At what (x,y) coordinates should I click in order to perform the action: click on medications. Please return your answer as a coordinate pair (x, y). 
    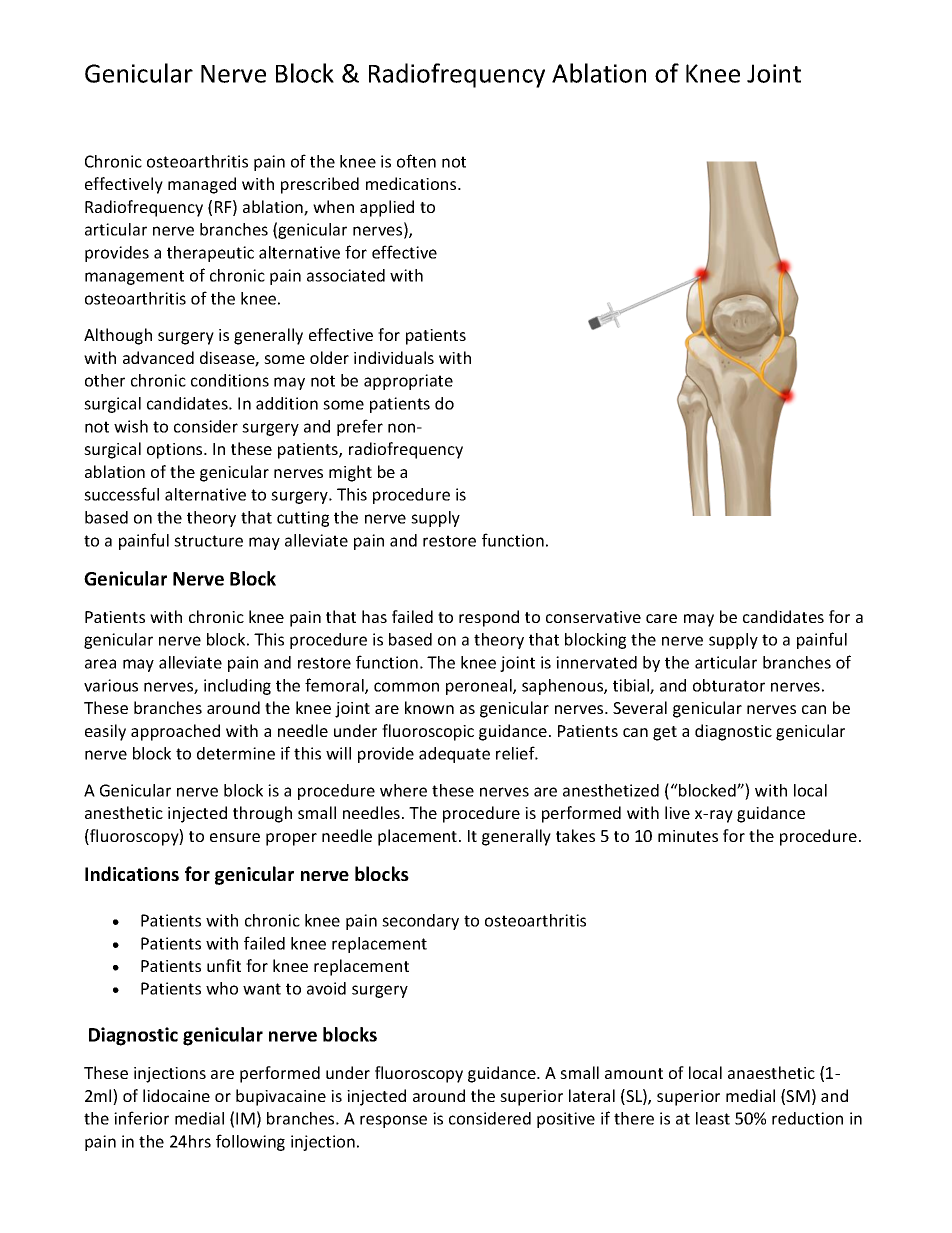
    Looking at the image, I should click on (412, 183).
